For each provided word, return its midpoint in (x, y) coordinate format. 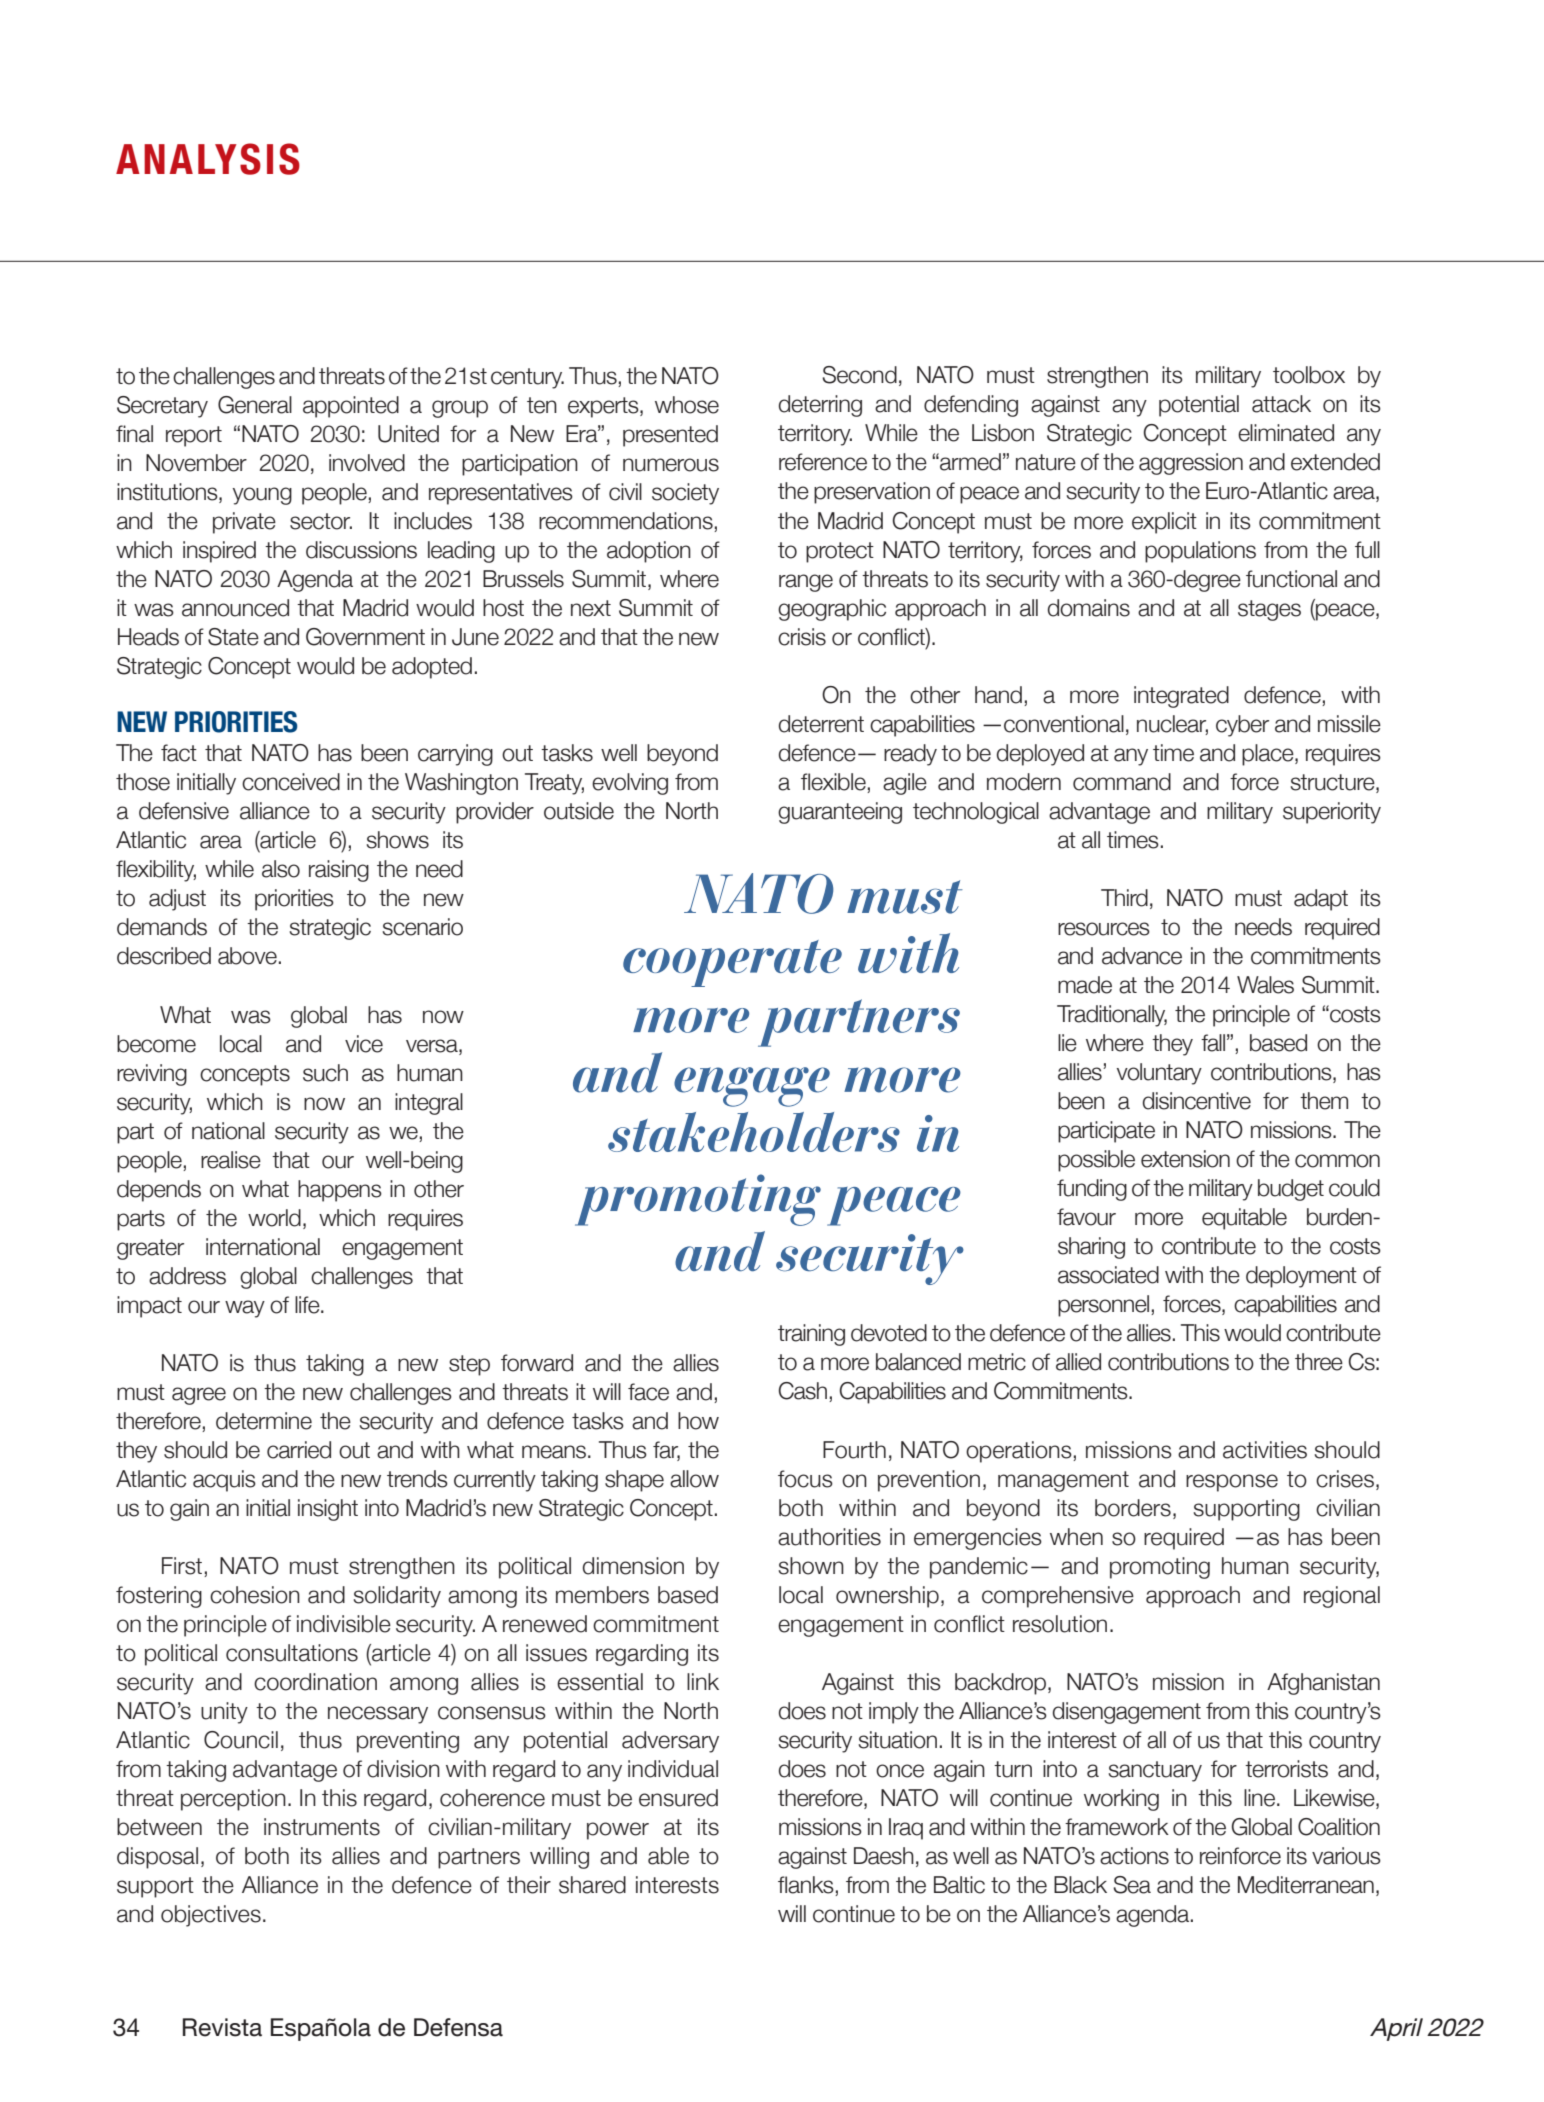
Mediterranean (1306, 1885)
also (281, 869)
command (1122, 782)
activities (1265, 1450)
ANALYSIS (208, 159)
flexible (834, 783)
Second (859, 375)
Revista (222, 2027)
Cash (802, 1391)
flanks (807, 1886)
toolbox (1309, 375)
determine (264, 1421)
